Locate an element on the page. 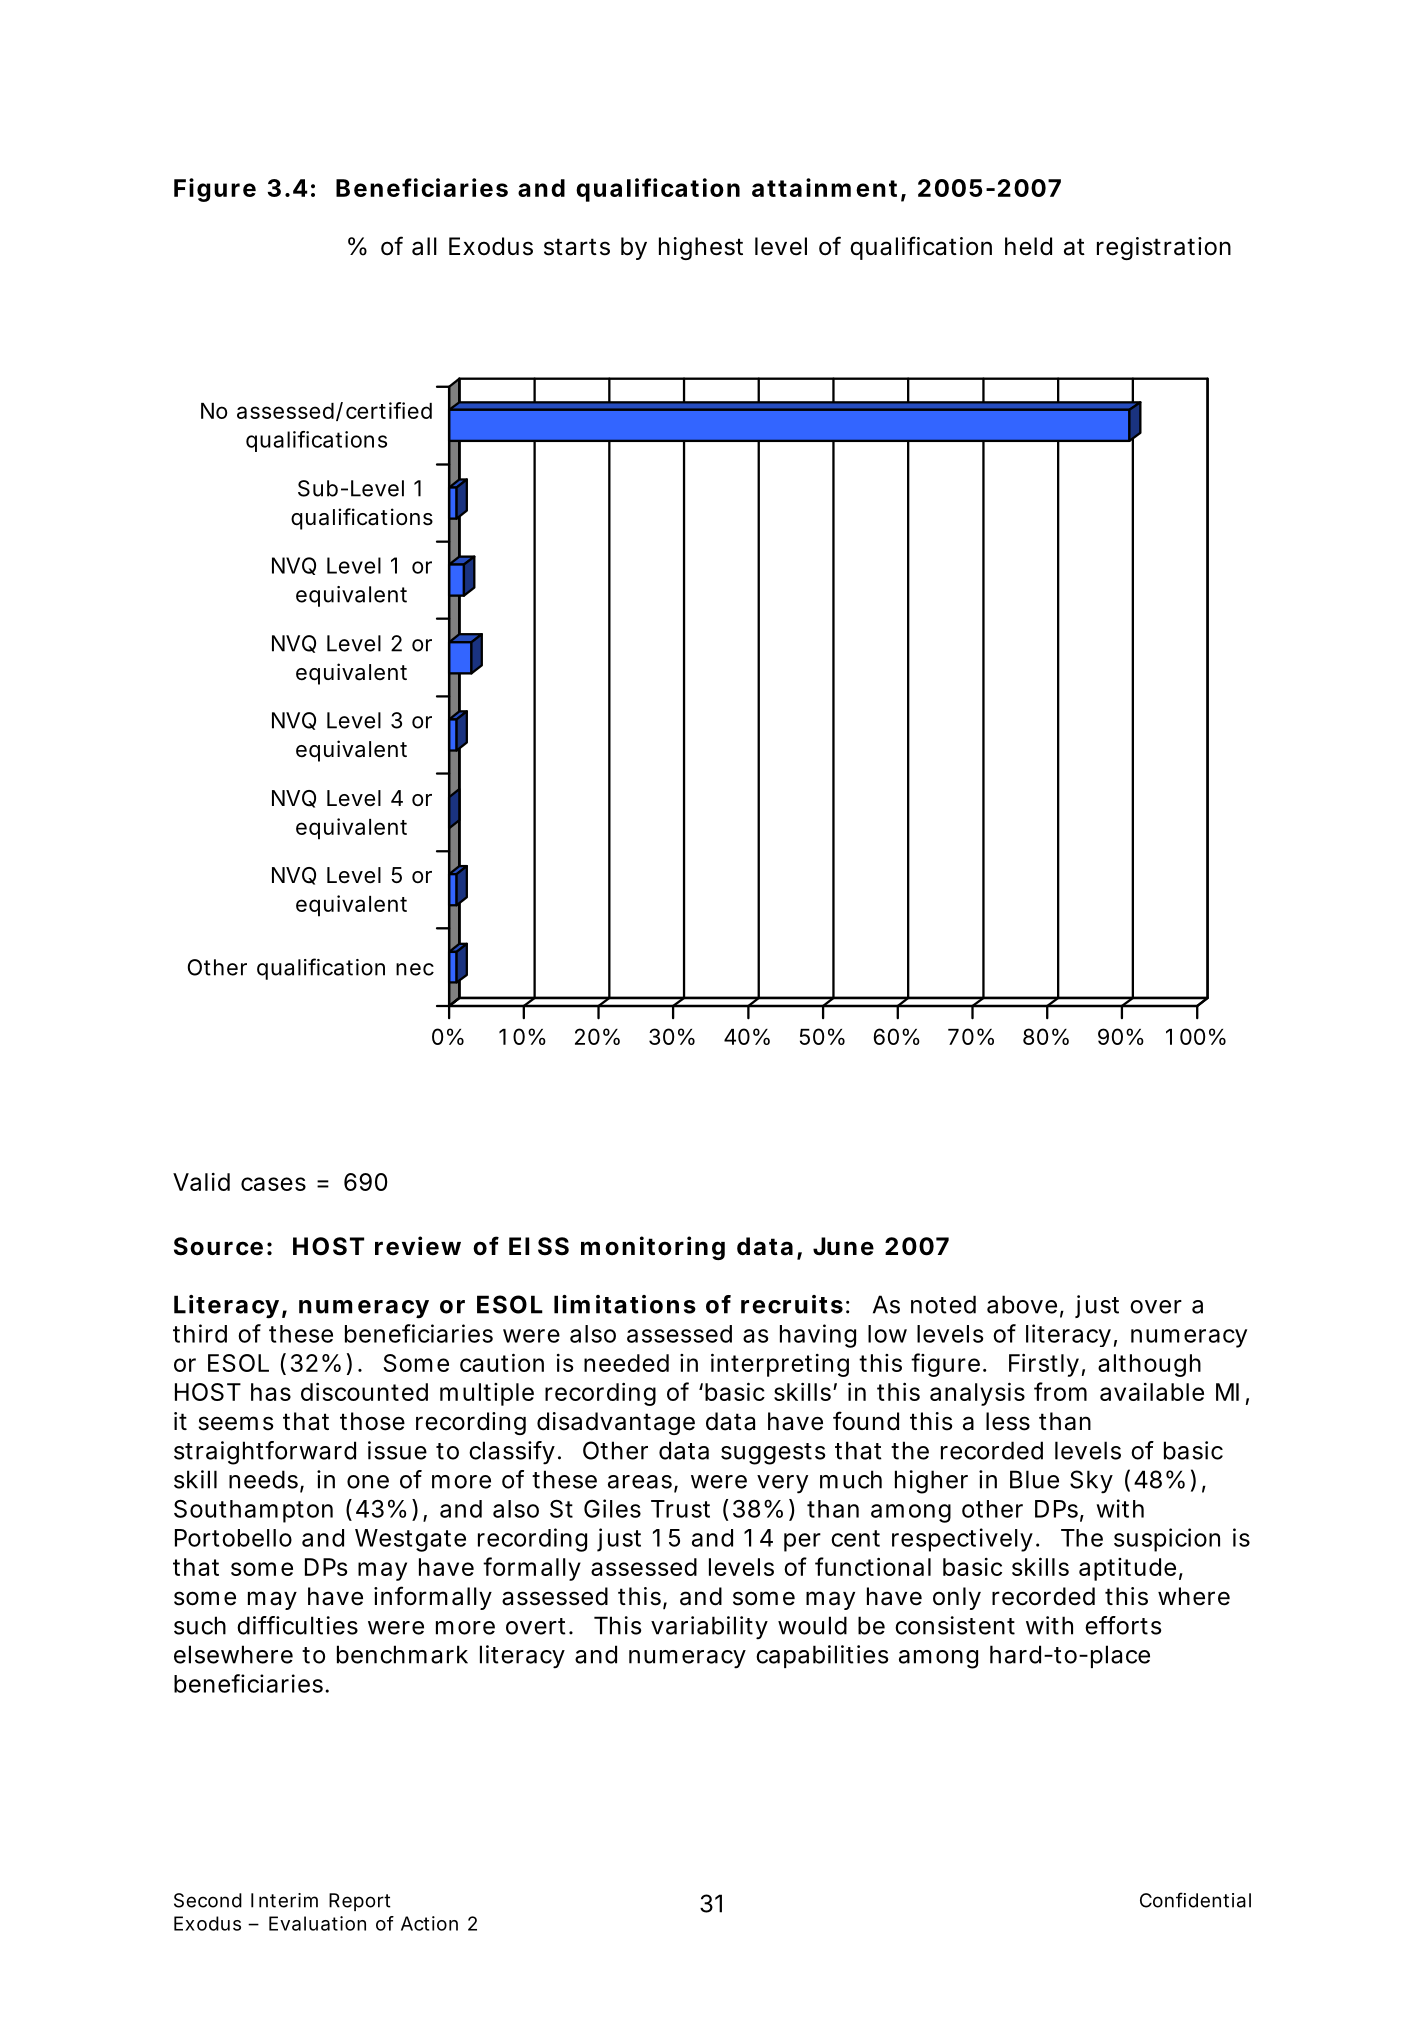  nec is located at coordinates (415, 969).
